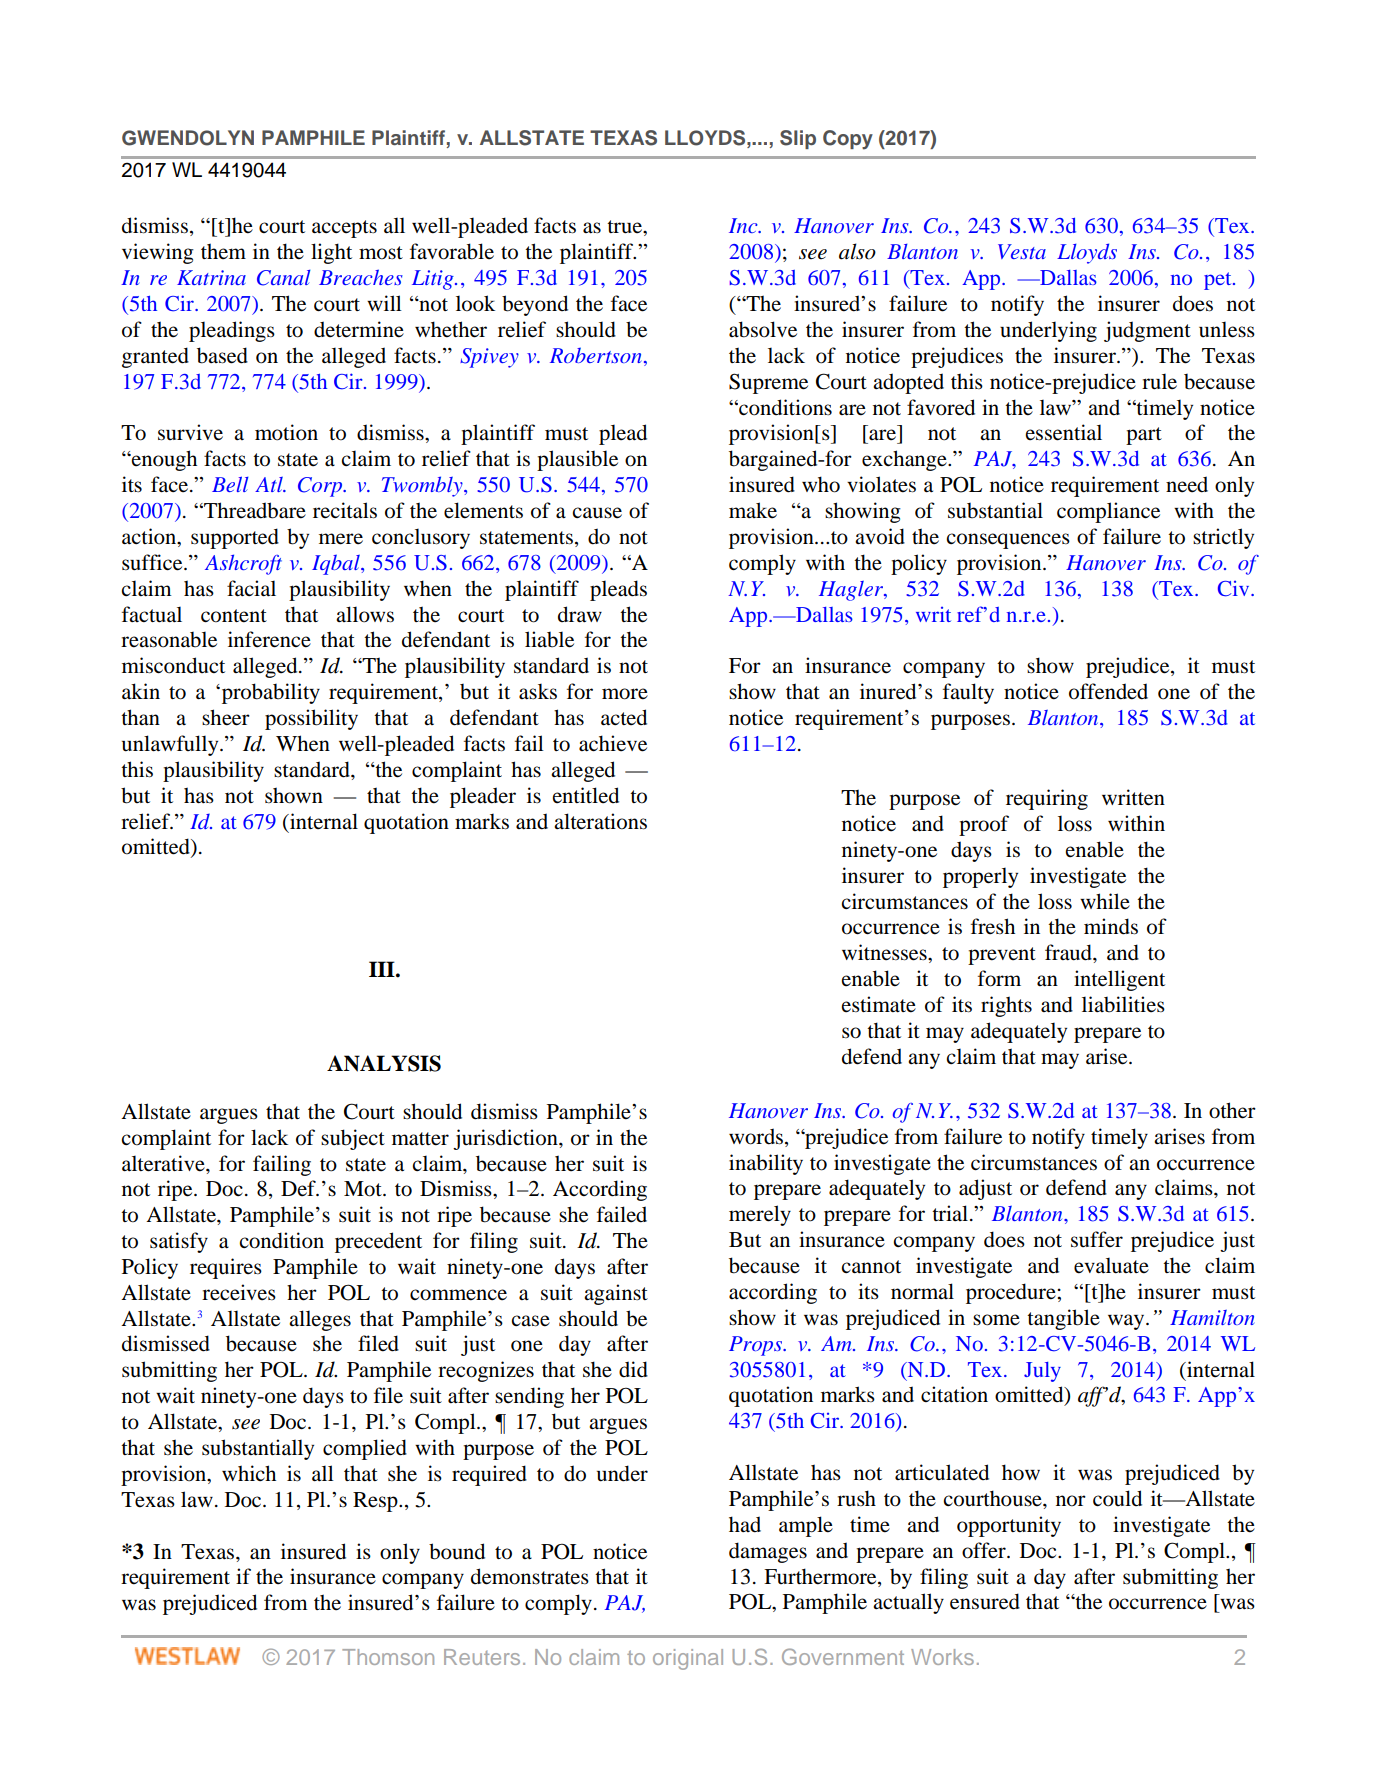 Image resolution: width=1377 pixels, height=1782 pixels. What do you see at coordinates (1111, 1265) in the screenshot?
I see `evaluate` at bounding box center [1111, 1265].
